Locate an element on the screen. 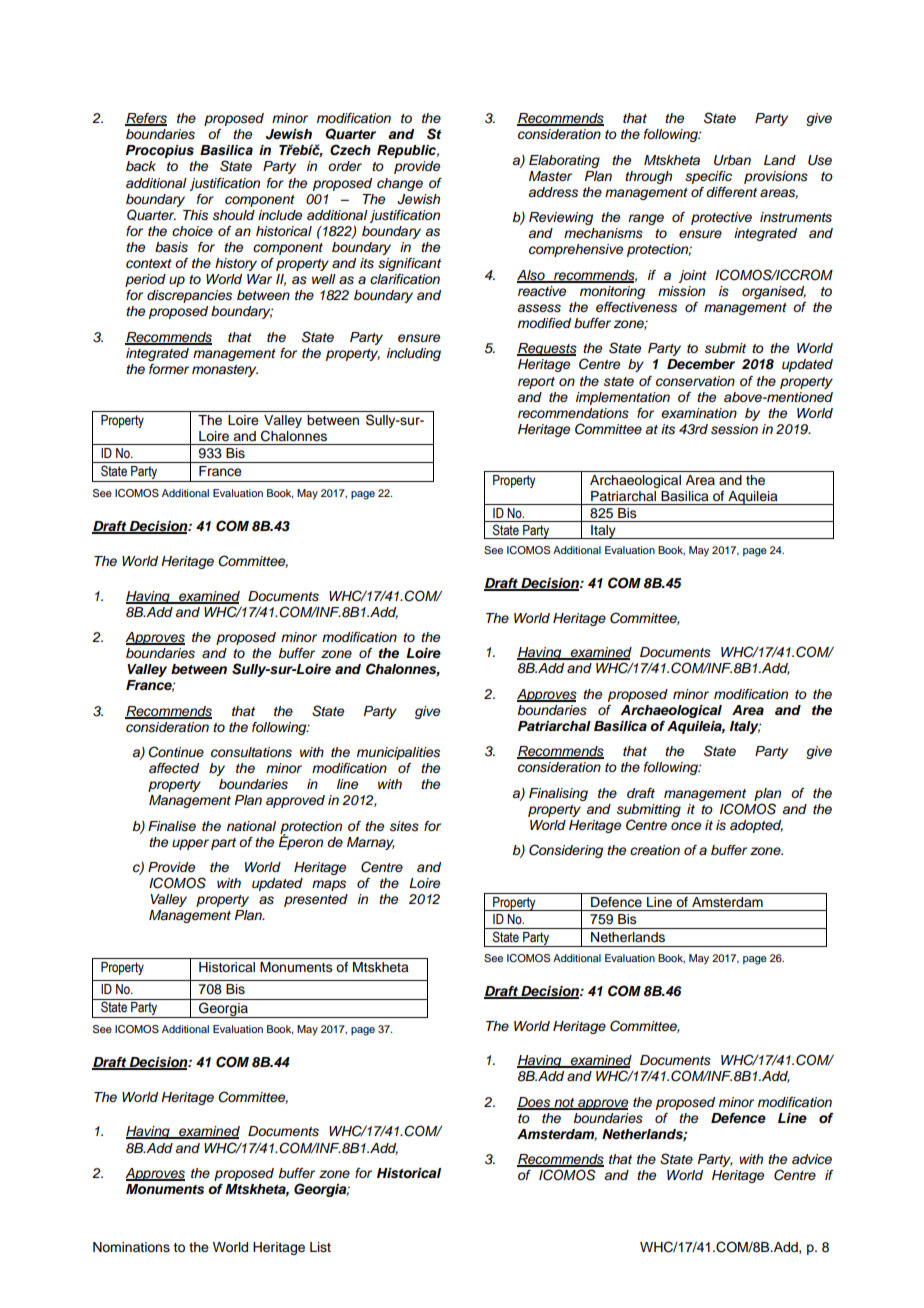 The height and width of the screenshot is (1308, 924). adopted is located at coordinates (756, 826).
